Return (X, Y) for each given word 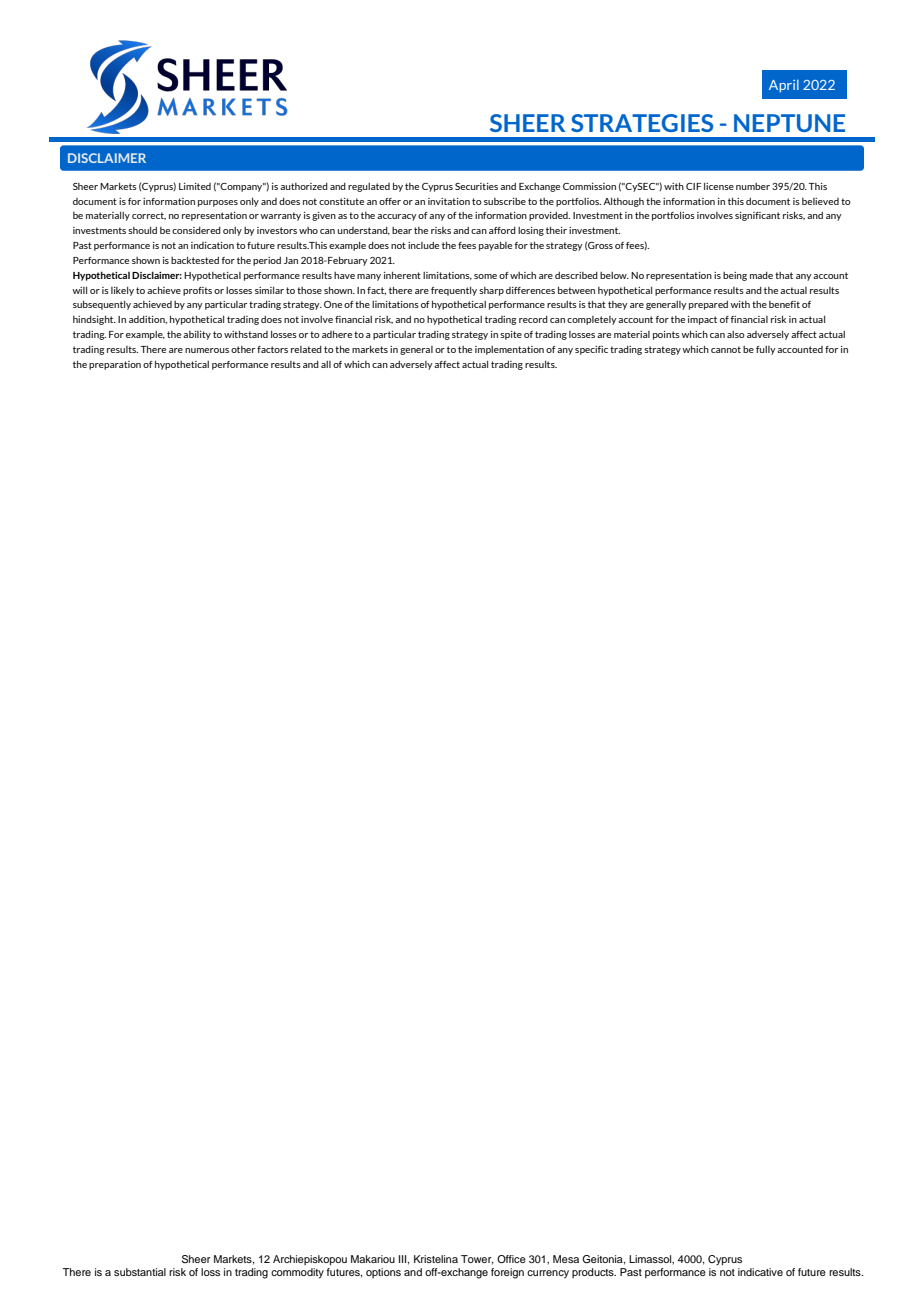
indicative (760, 1272)
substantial (140, 1272)
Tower (477, 1260)
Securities (476, 186)
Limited (195, 186)
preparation (115, 365)
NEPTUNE (789, 123)
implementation (509, 350)
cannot (726, 349)
